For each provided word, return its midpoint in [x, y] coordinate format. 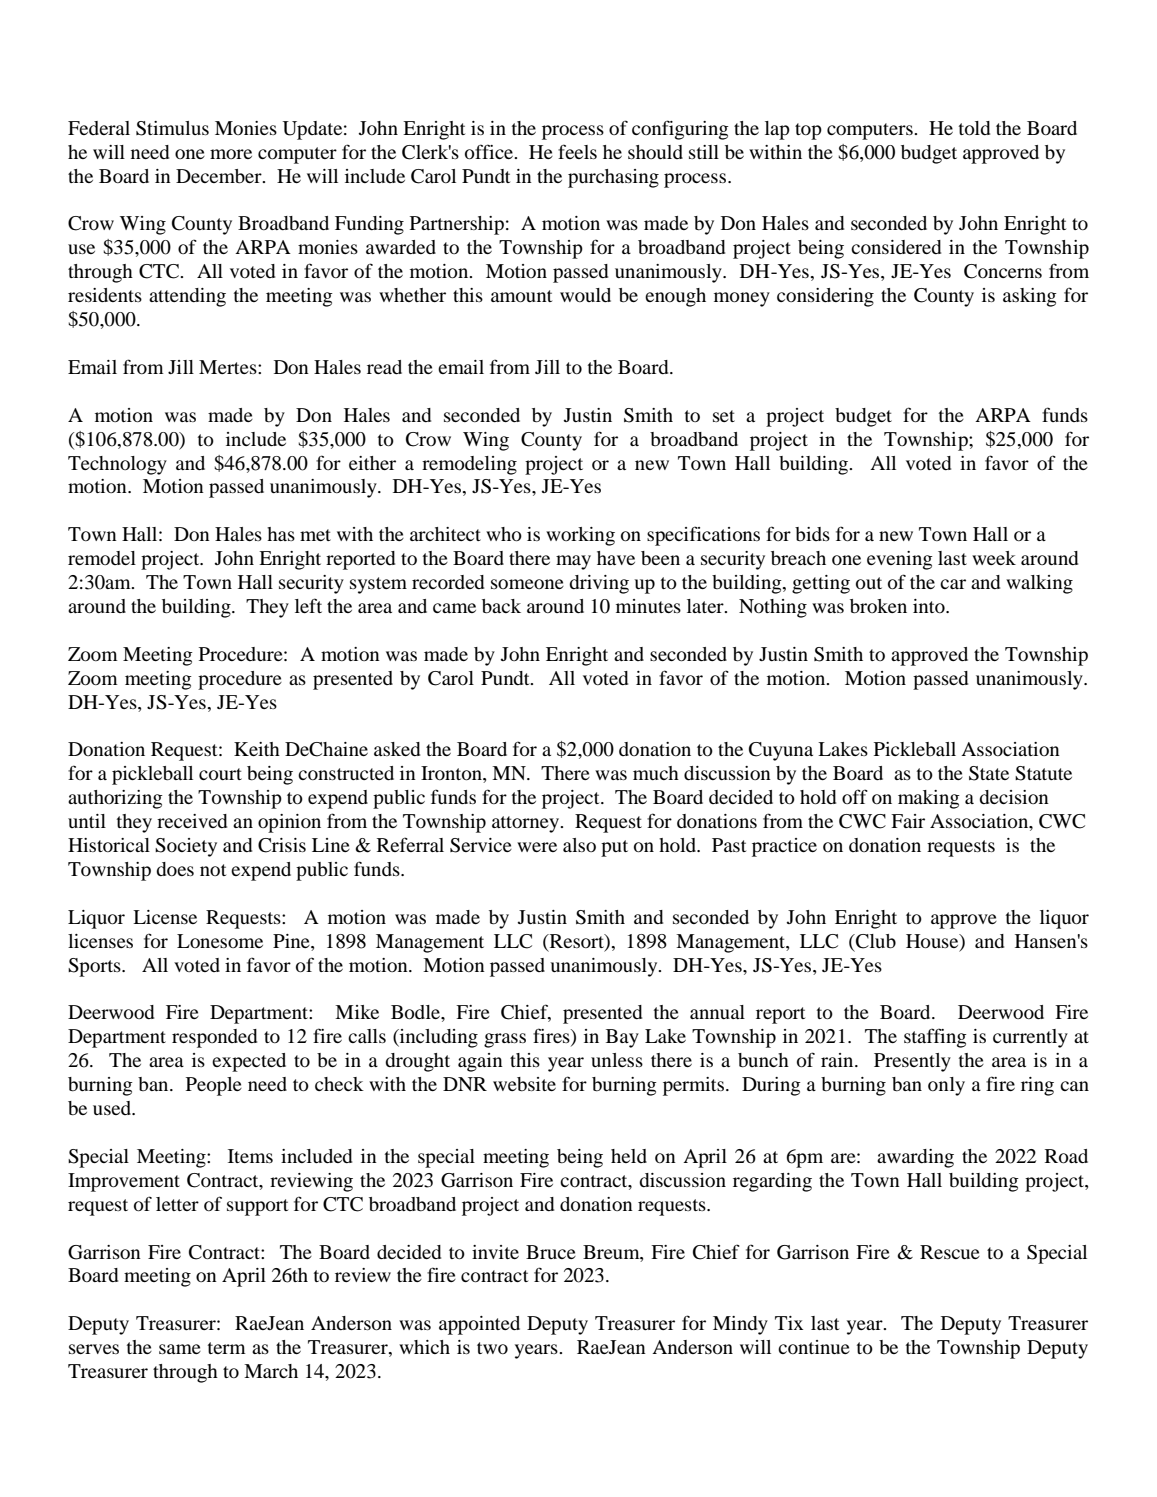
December [220, 176]
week [994, 558]
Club [875, 941]
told [974, 128]
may [573, 562]
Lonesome [220, 941]
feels [577, 151]
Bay [622, 1038]
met [315, 535]
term [227, 1348]
